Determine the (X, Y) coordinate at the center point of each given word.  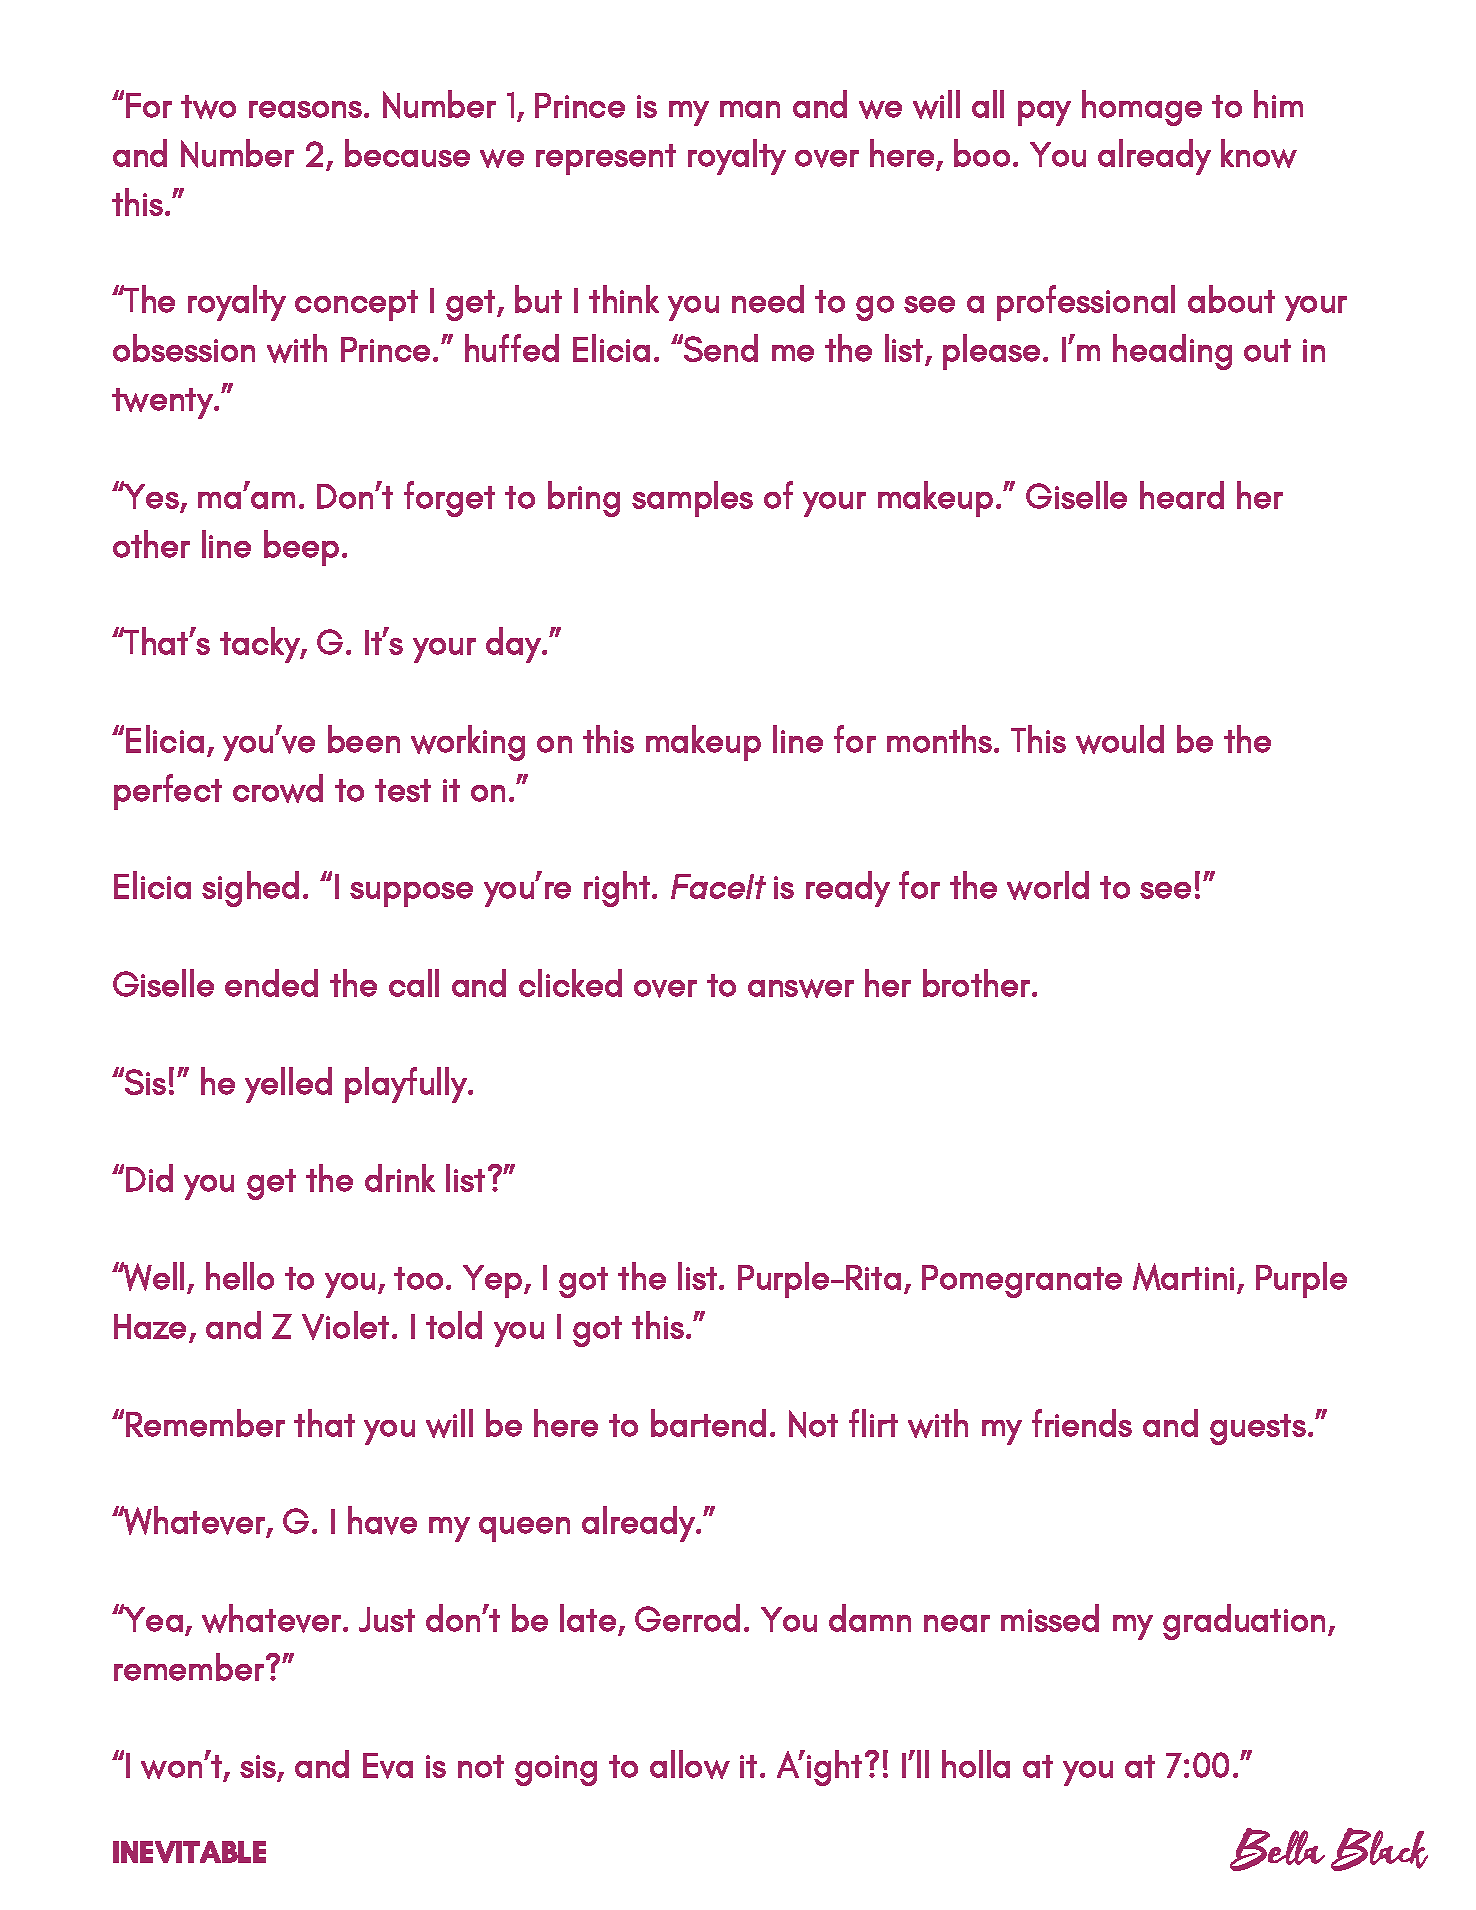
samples (692, 499)
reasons (305, 109)
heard (1182, 495)
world (1048, 885)
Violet (345, 1325)
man (750, 109)
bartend (708, 1423)
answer (801, 988)
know (1259, 153)
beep (301, 548)
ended (271, 983)
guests (1258, 1429)
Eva (388, 1766)
